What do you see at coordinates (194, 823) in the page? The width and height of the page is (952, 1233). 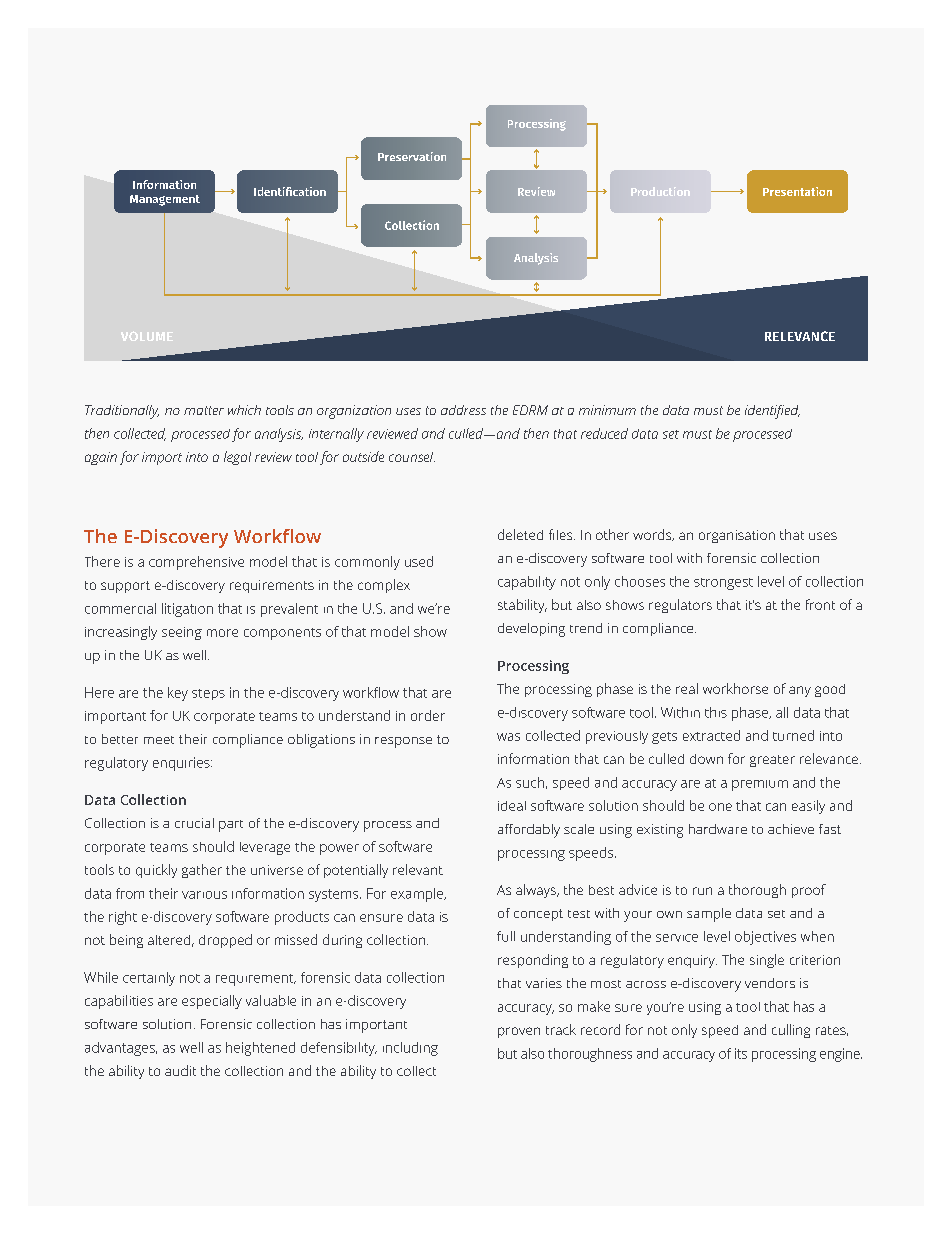 I see `crucial` at bounding box center [194, 823].
